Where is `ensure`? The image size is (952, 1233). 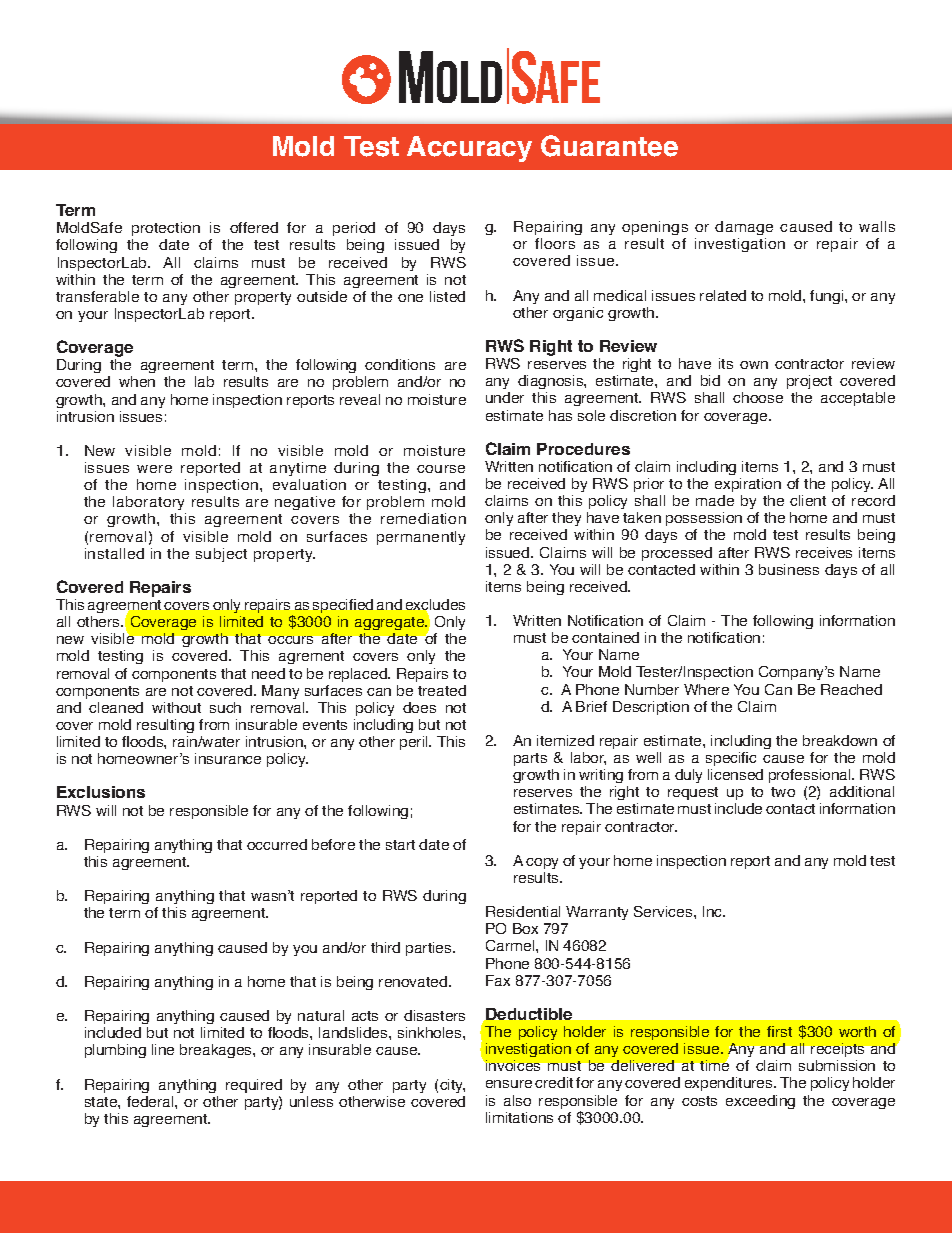 ensure is located at coordinates (509, 1084).
